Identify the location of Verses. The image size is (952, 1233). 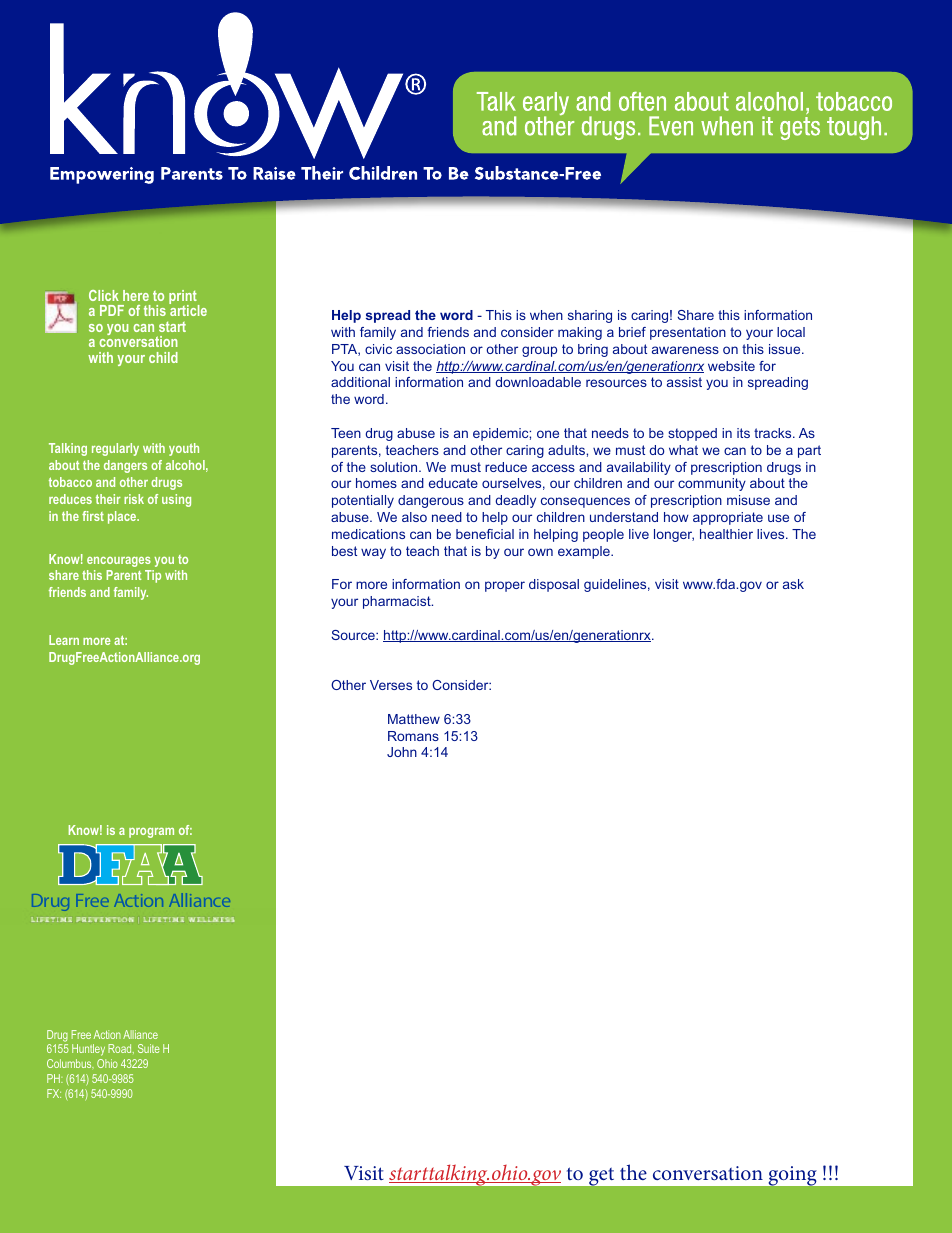
(391, 685).
